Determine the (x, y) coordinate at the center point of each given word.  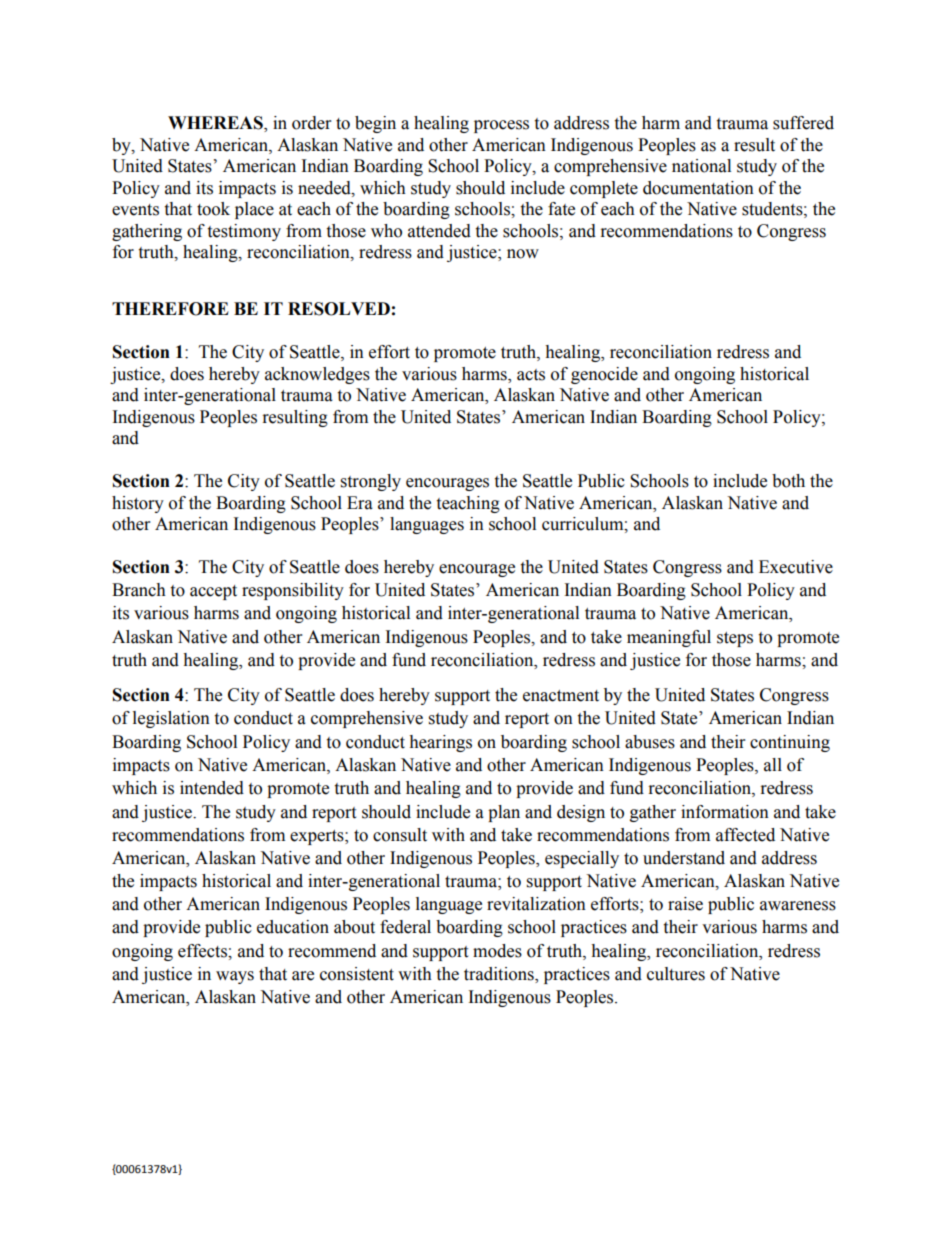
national (701, 166)
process (501, 126)
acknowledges (317, 375)
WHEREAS (216, 124)
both (788, 481)
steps (735, 639)
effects (203, 951)
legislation (171, 719)
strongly (371, 482)
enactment (561, 696)
